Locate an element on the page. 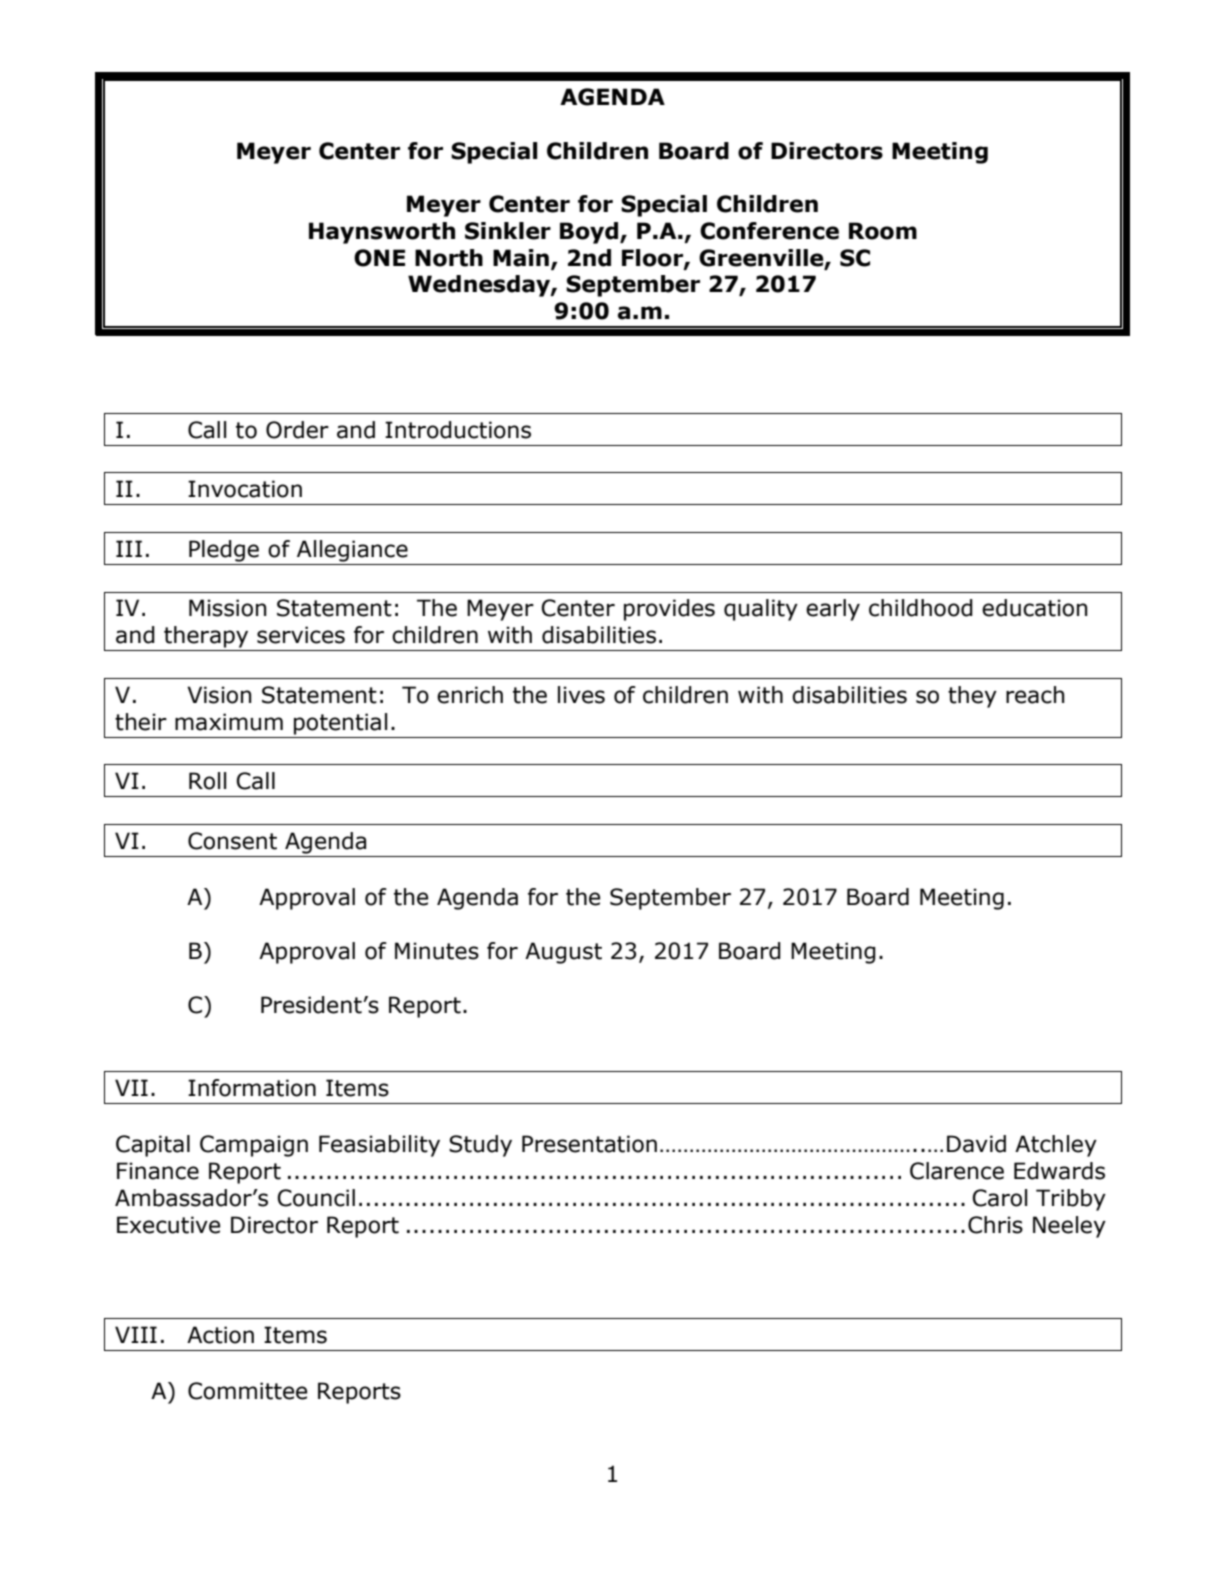 The height and width of the page is (1586, 1225). Information is located at coordinates (252, 1088).
